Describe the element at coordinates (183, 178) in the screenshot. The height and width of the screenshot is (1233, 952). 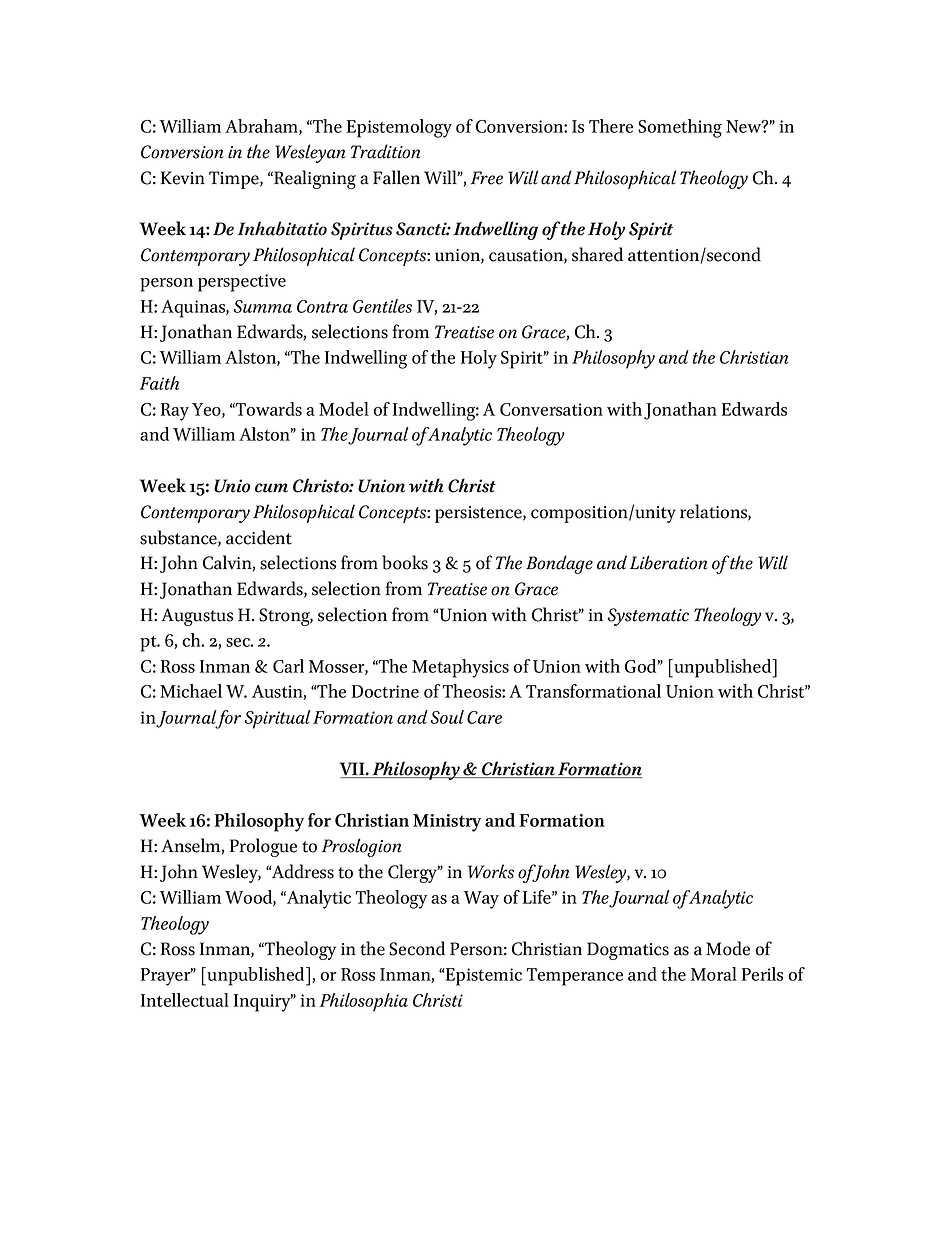
I see `Kevin` at that location.
